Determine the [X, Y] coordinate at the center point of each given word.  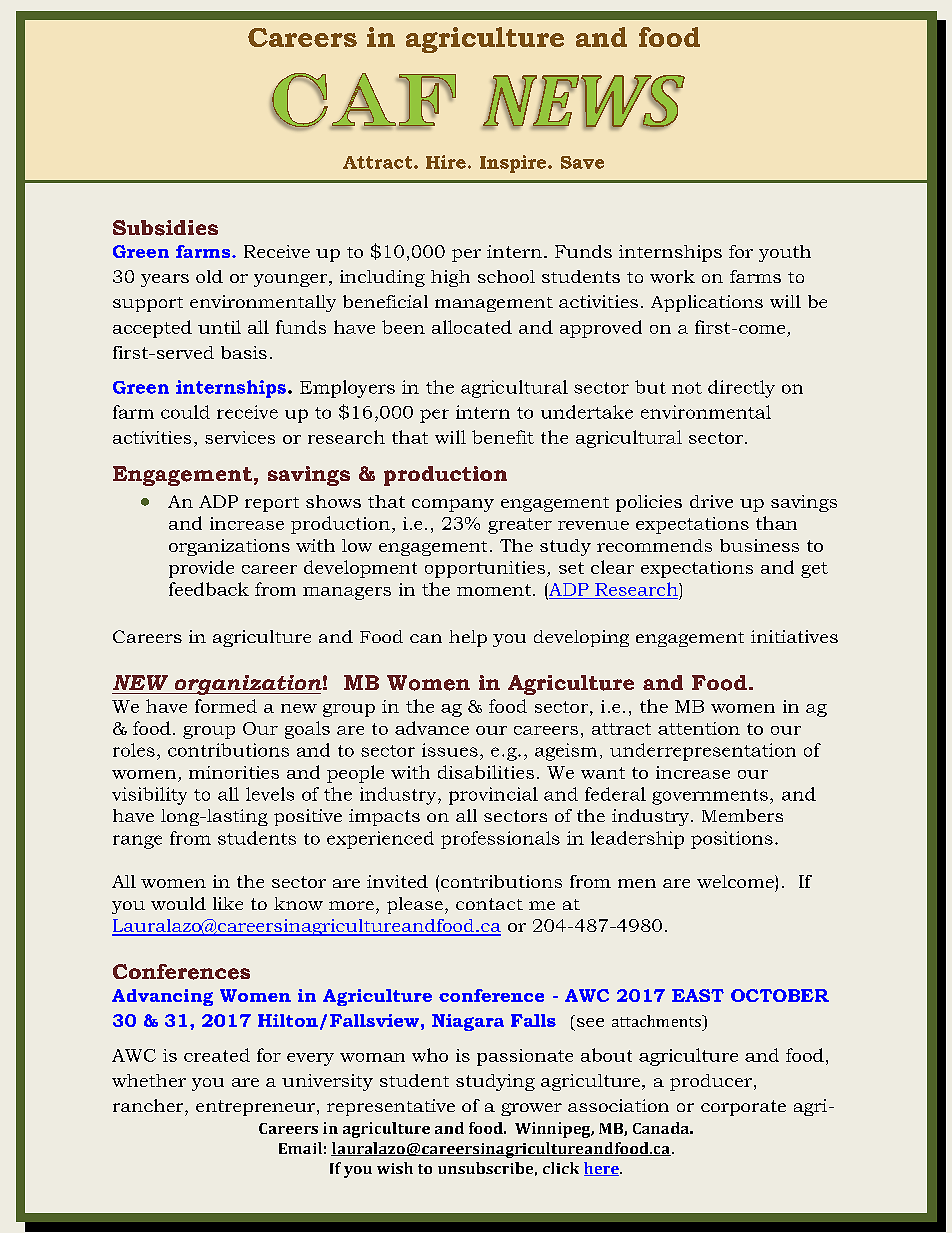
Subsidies [165, 228]
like [228, 903]
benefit [503, 437]
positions [732, 840]
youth [785, 253]
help [468, 638]
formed [226, 706]
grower [531, 1109]
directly [741, 389]
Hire [446, 162]
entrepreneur [255, 1108]
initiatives [794, 636]
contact [489, 904]
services [240, 437]
